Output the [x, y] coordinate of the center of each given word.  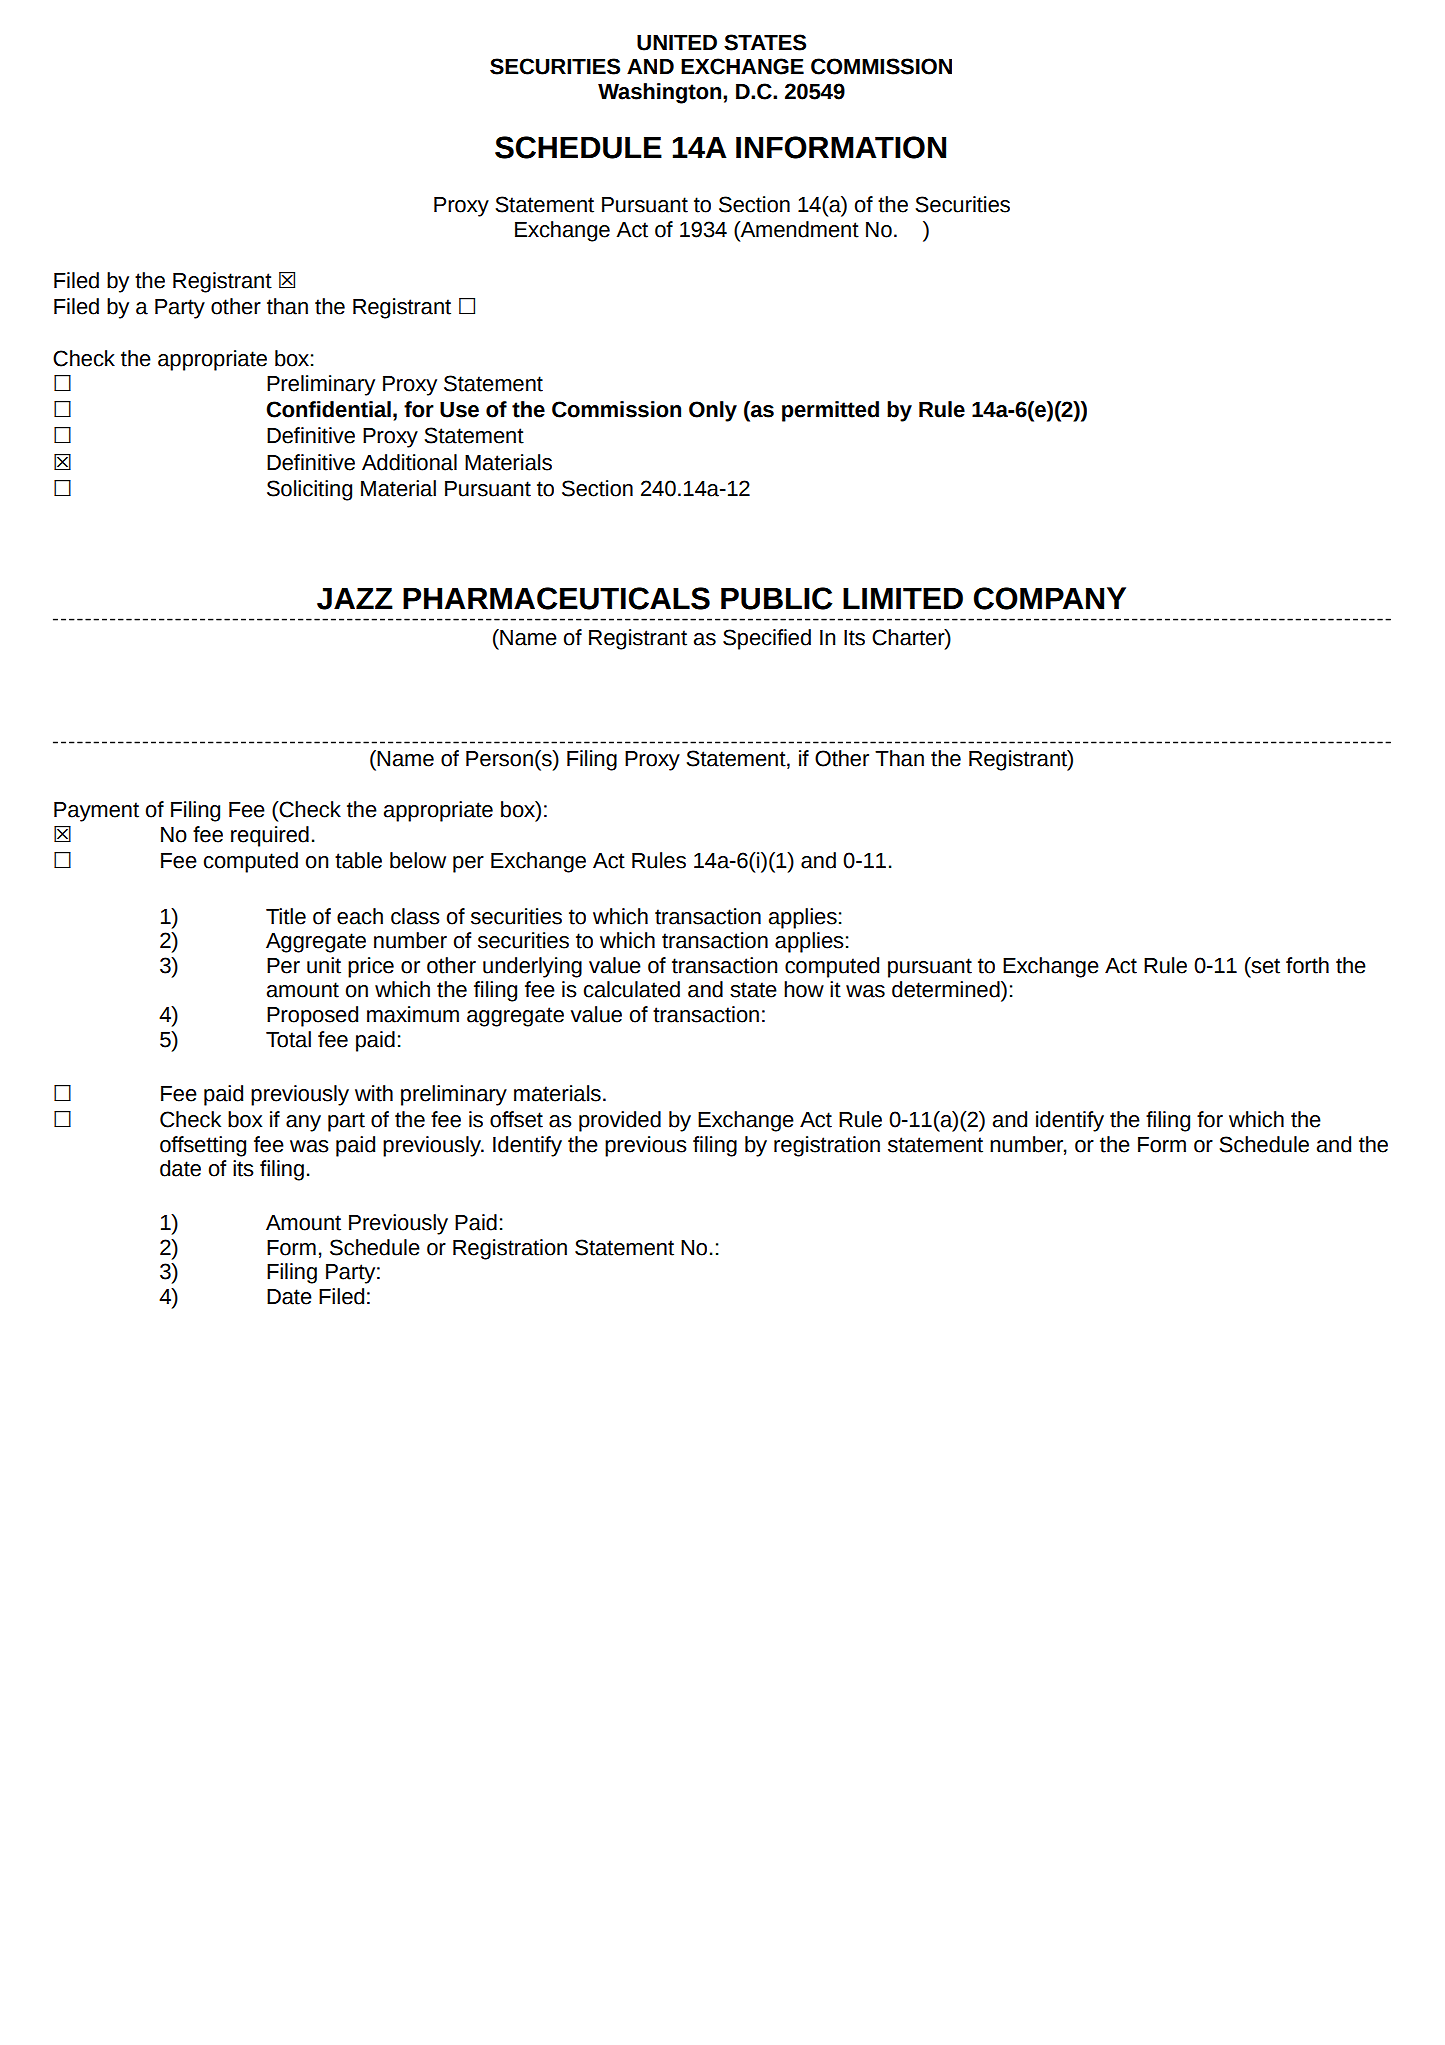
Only [713, 411]
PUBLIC [776, 598]
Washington [661, 93]
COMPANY [1049, 598]
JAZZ [355, 599]
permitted [830, 411]
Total [288, 1039]
